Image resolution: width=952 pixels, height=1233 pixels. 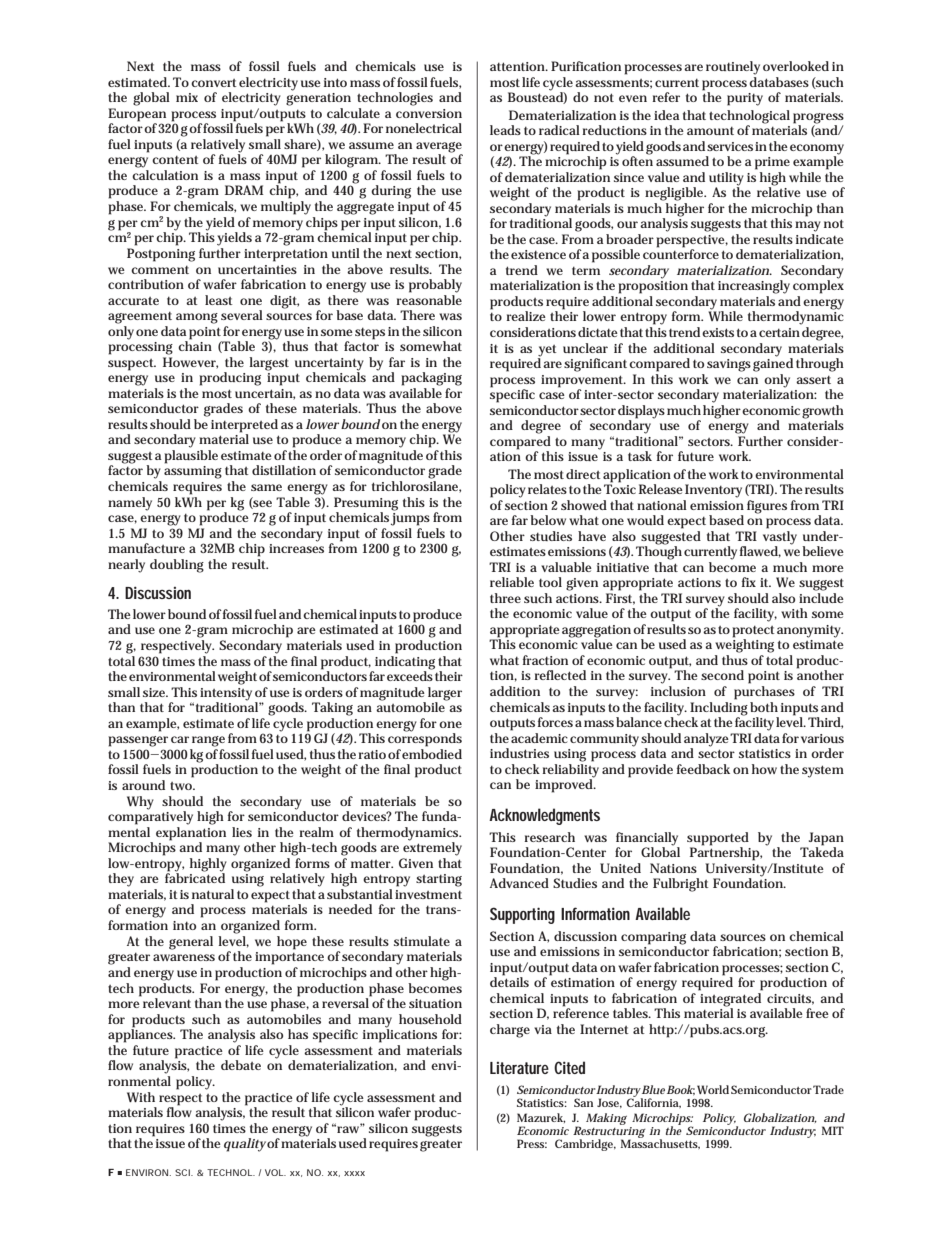 What do you see at coordinates (745, 99) in the image?
I see `purity` at bounding box center [745, 99].
